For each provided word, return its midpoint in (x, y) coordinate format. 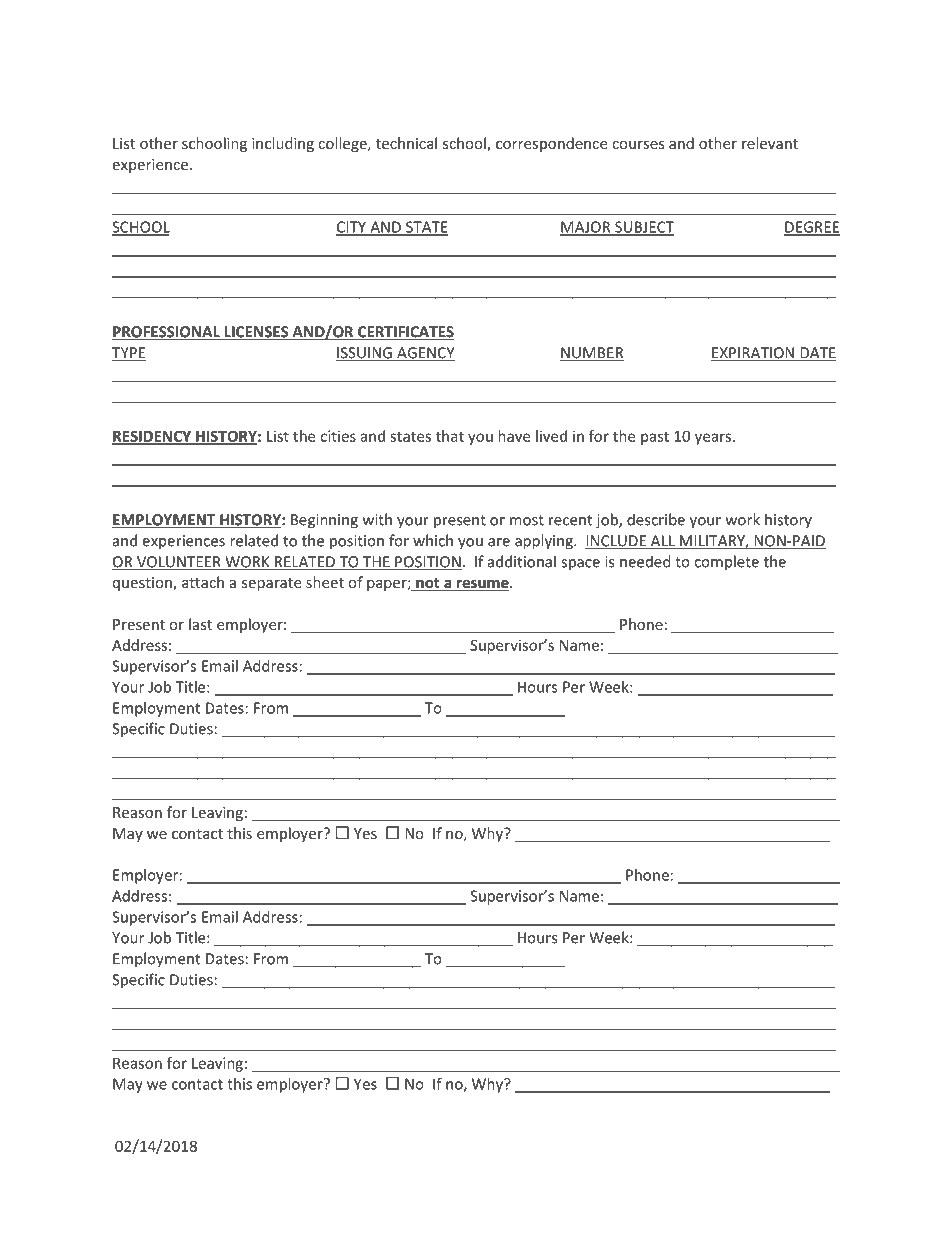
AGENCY (425, 354)
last (200, 624)
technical (406, 143)
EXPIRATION (753, 354)
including (283, 144)
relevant (770, 143)
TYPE (129, 354)
